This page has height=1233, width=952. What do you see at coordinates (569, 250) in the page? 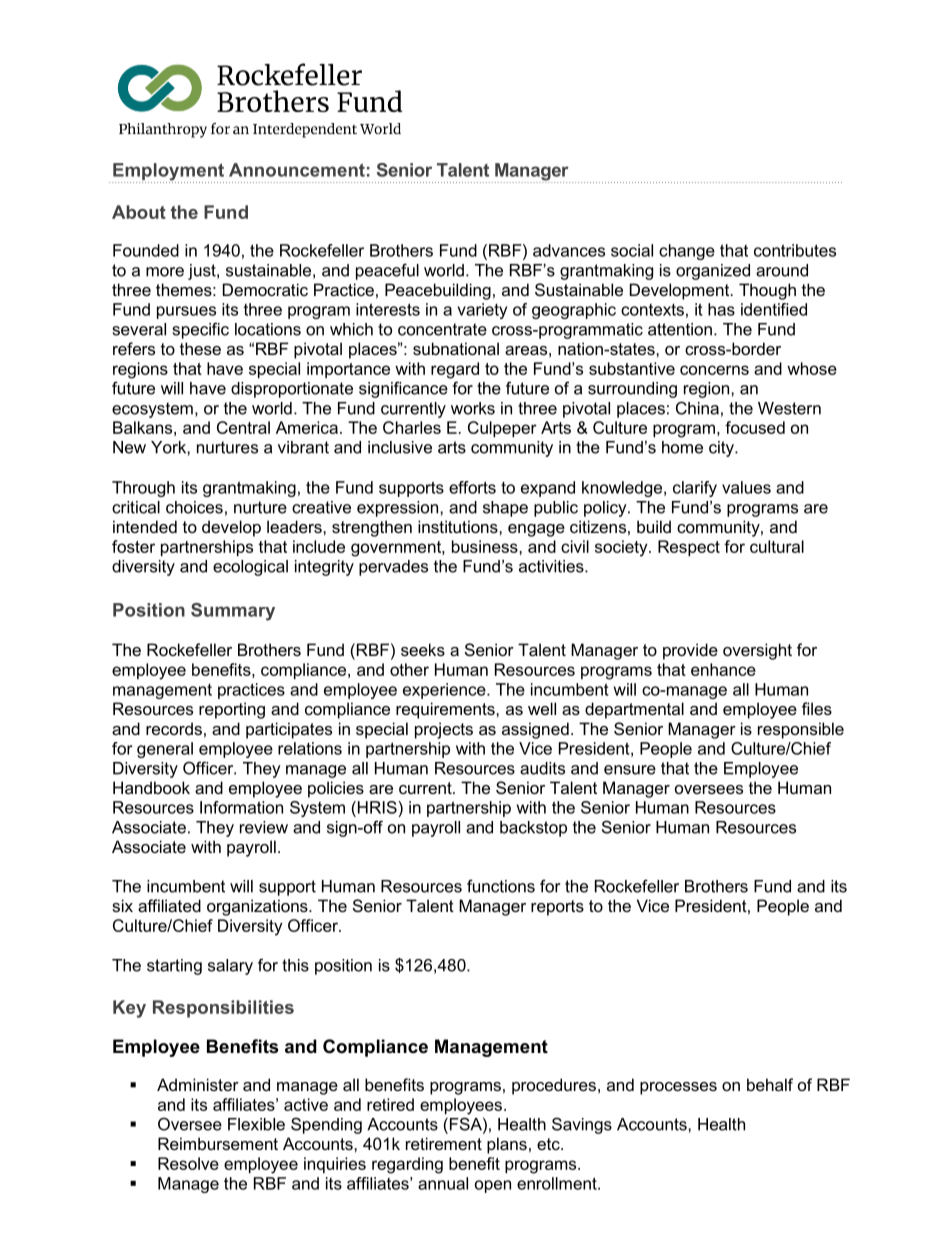
I see `advances` at bounding box center [569, 250].
